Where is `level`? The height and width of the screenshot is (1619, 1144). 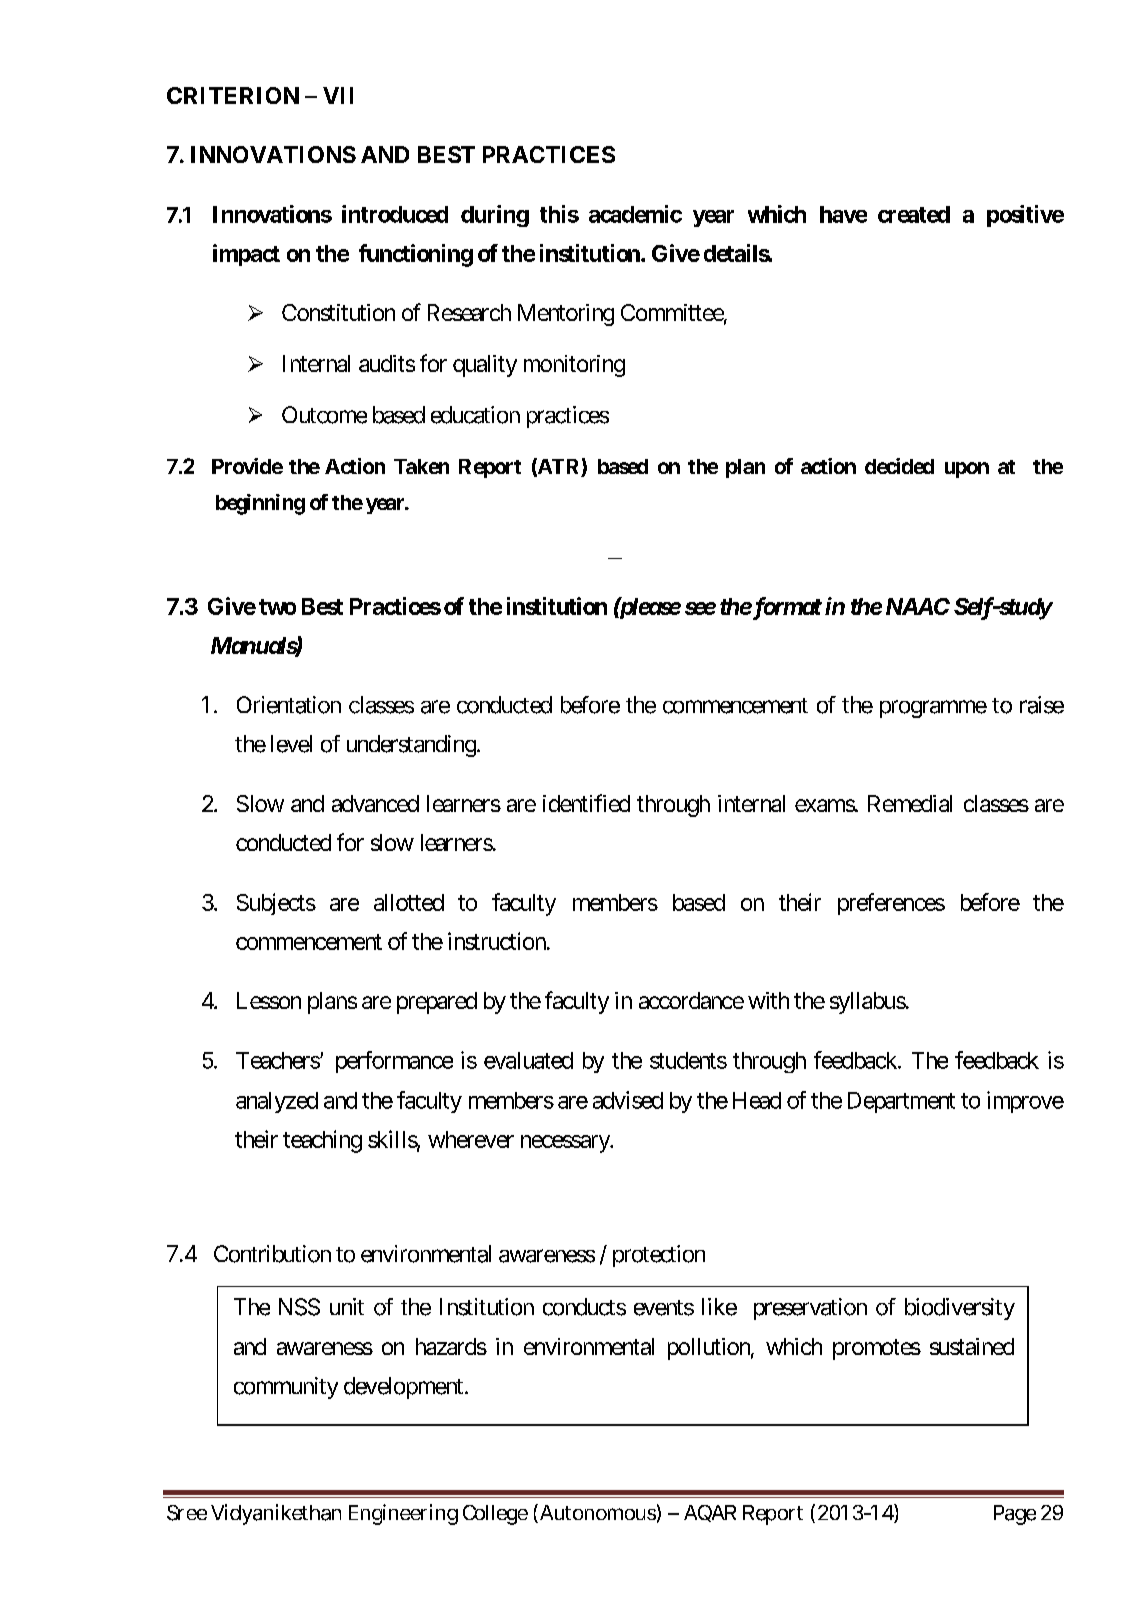 level is located at coordinates (291, 744).
